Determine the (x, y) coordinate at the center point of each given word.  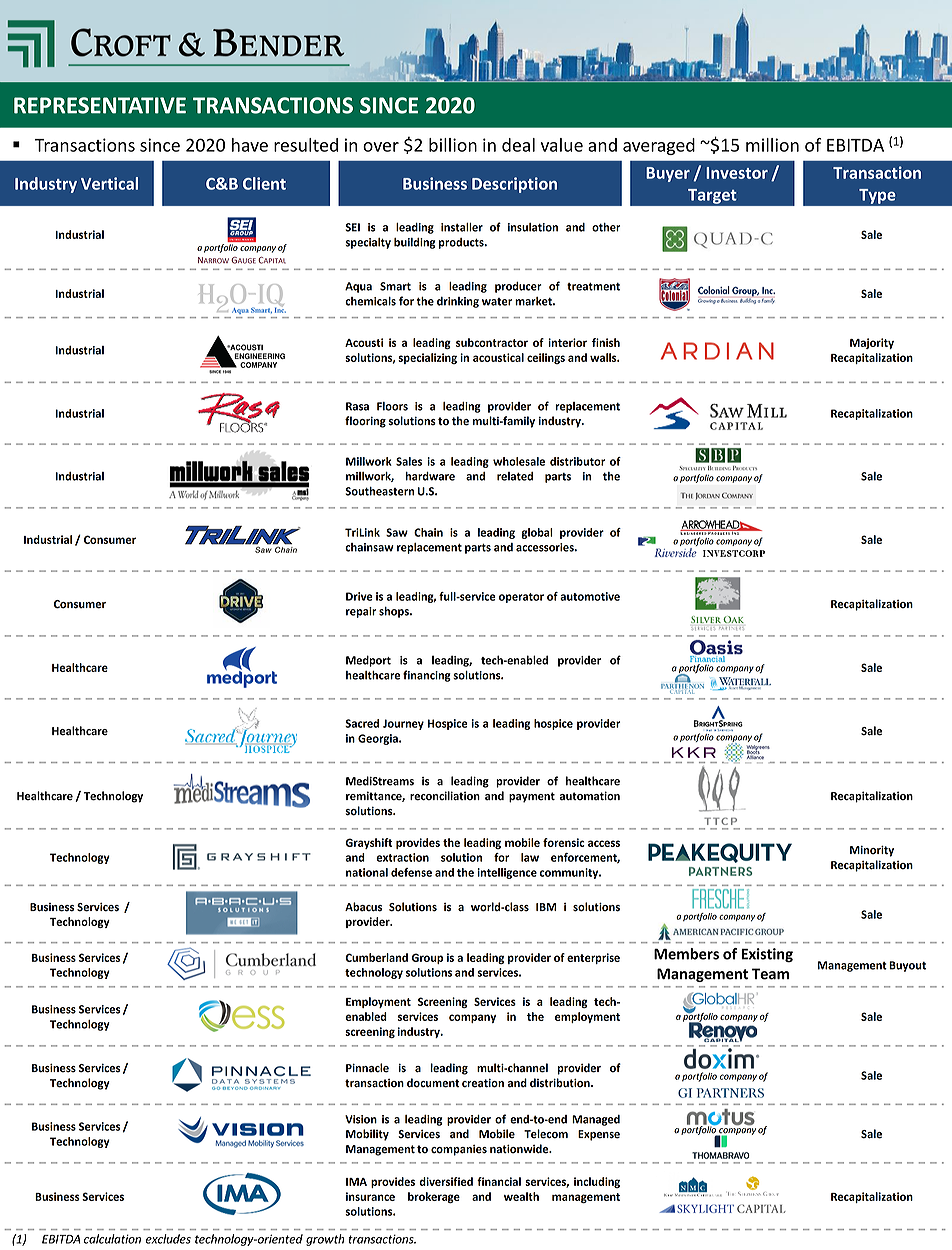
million (772, 145)
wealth (521, 1196)
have (250, 145)
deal (518, 145)
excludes (168, 1239)
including (597, 1182)
